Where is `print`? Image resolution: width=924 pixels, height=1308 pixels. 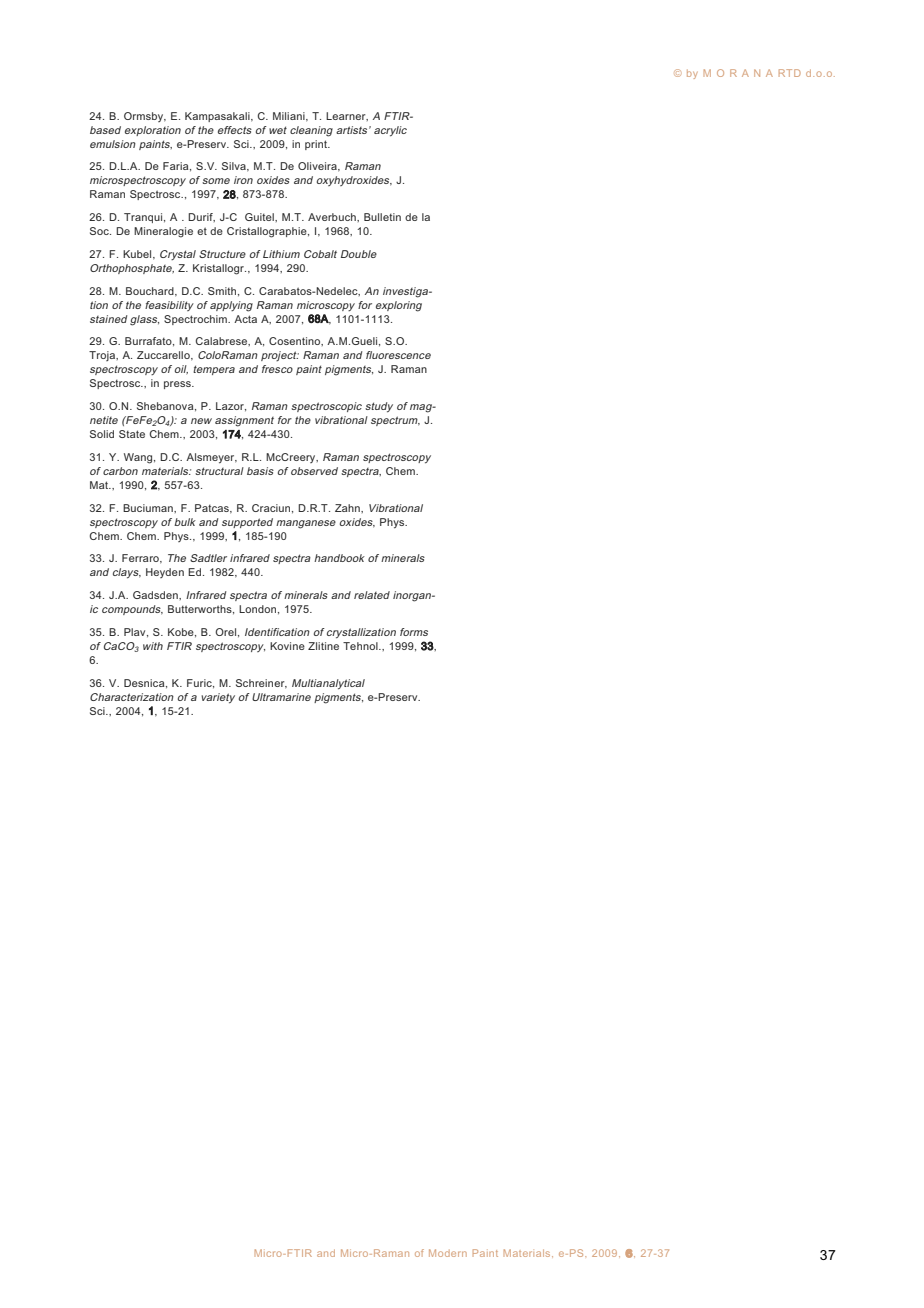
print is located at coordinates (317, 145).
